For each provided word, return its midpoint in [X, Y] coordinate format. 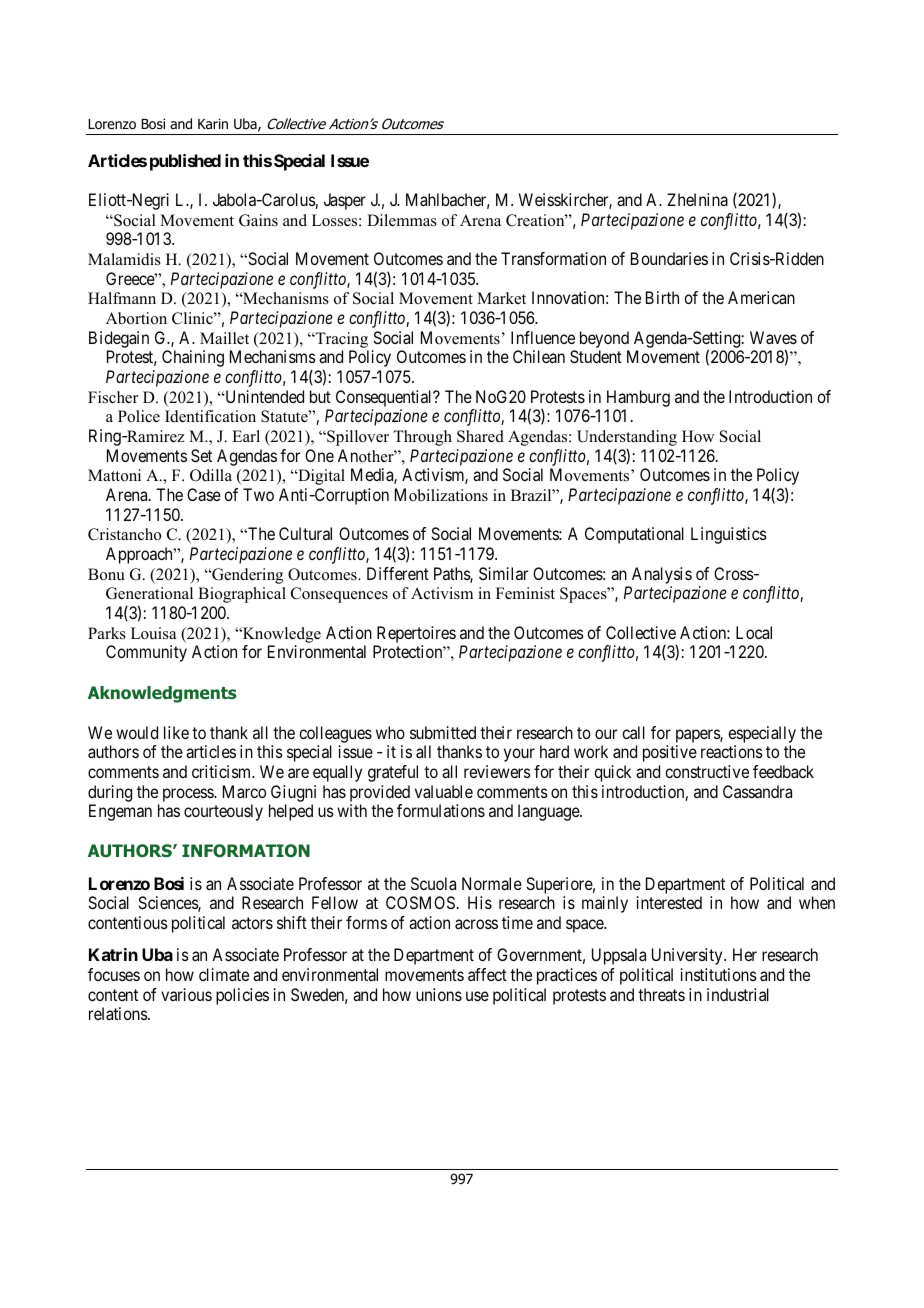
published [185, 162]
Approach [140, 555]
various [186, 994]
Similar [503, 573]
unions [439, 994]
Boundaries [669, 258]
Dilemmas [402, 220]
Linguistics [729, 535]
